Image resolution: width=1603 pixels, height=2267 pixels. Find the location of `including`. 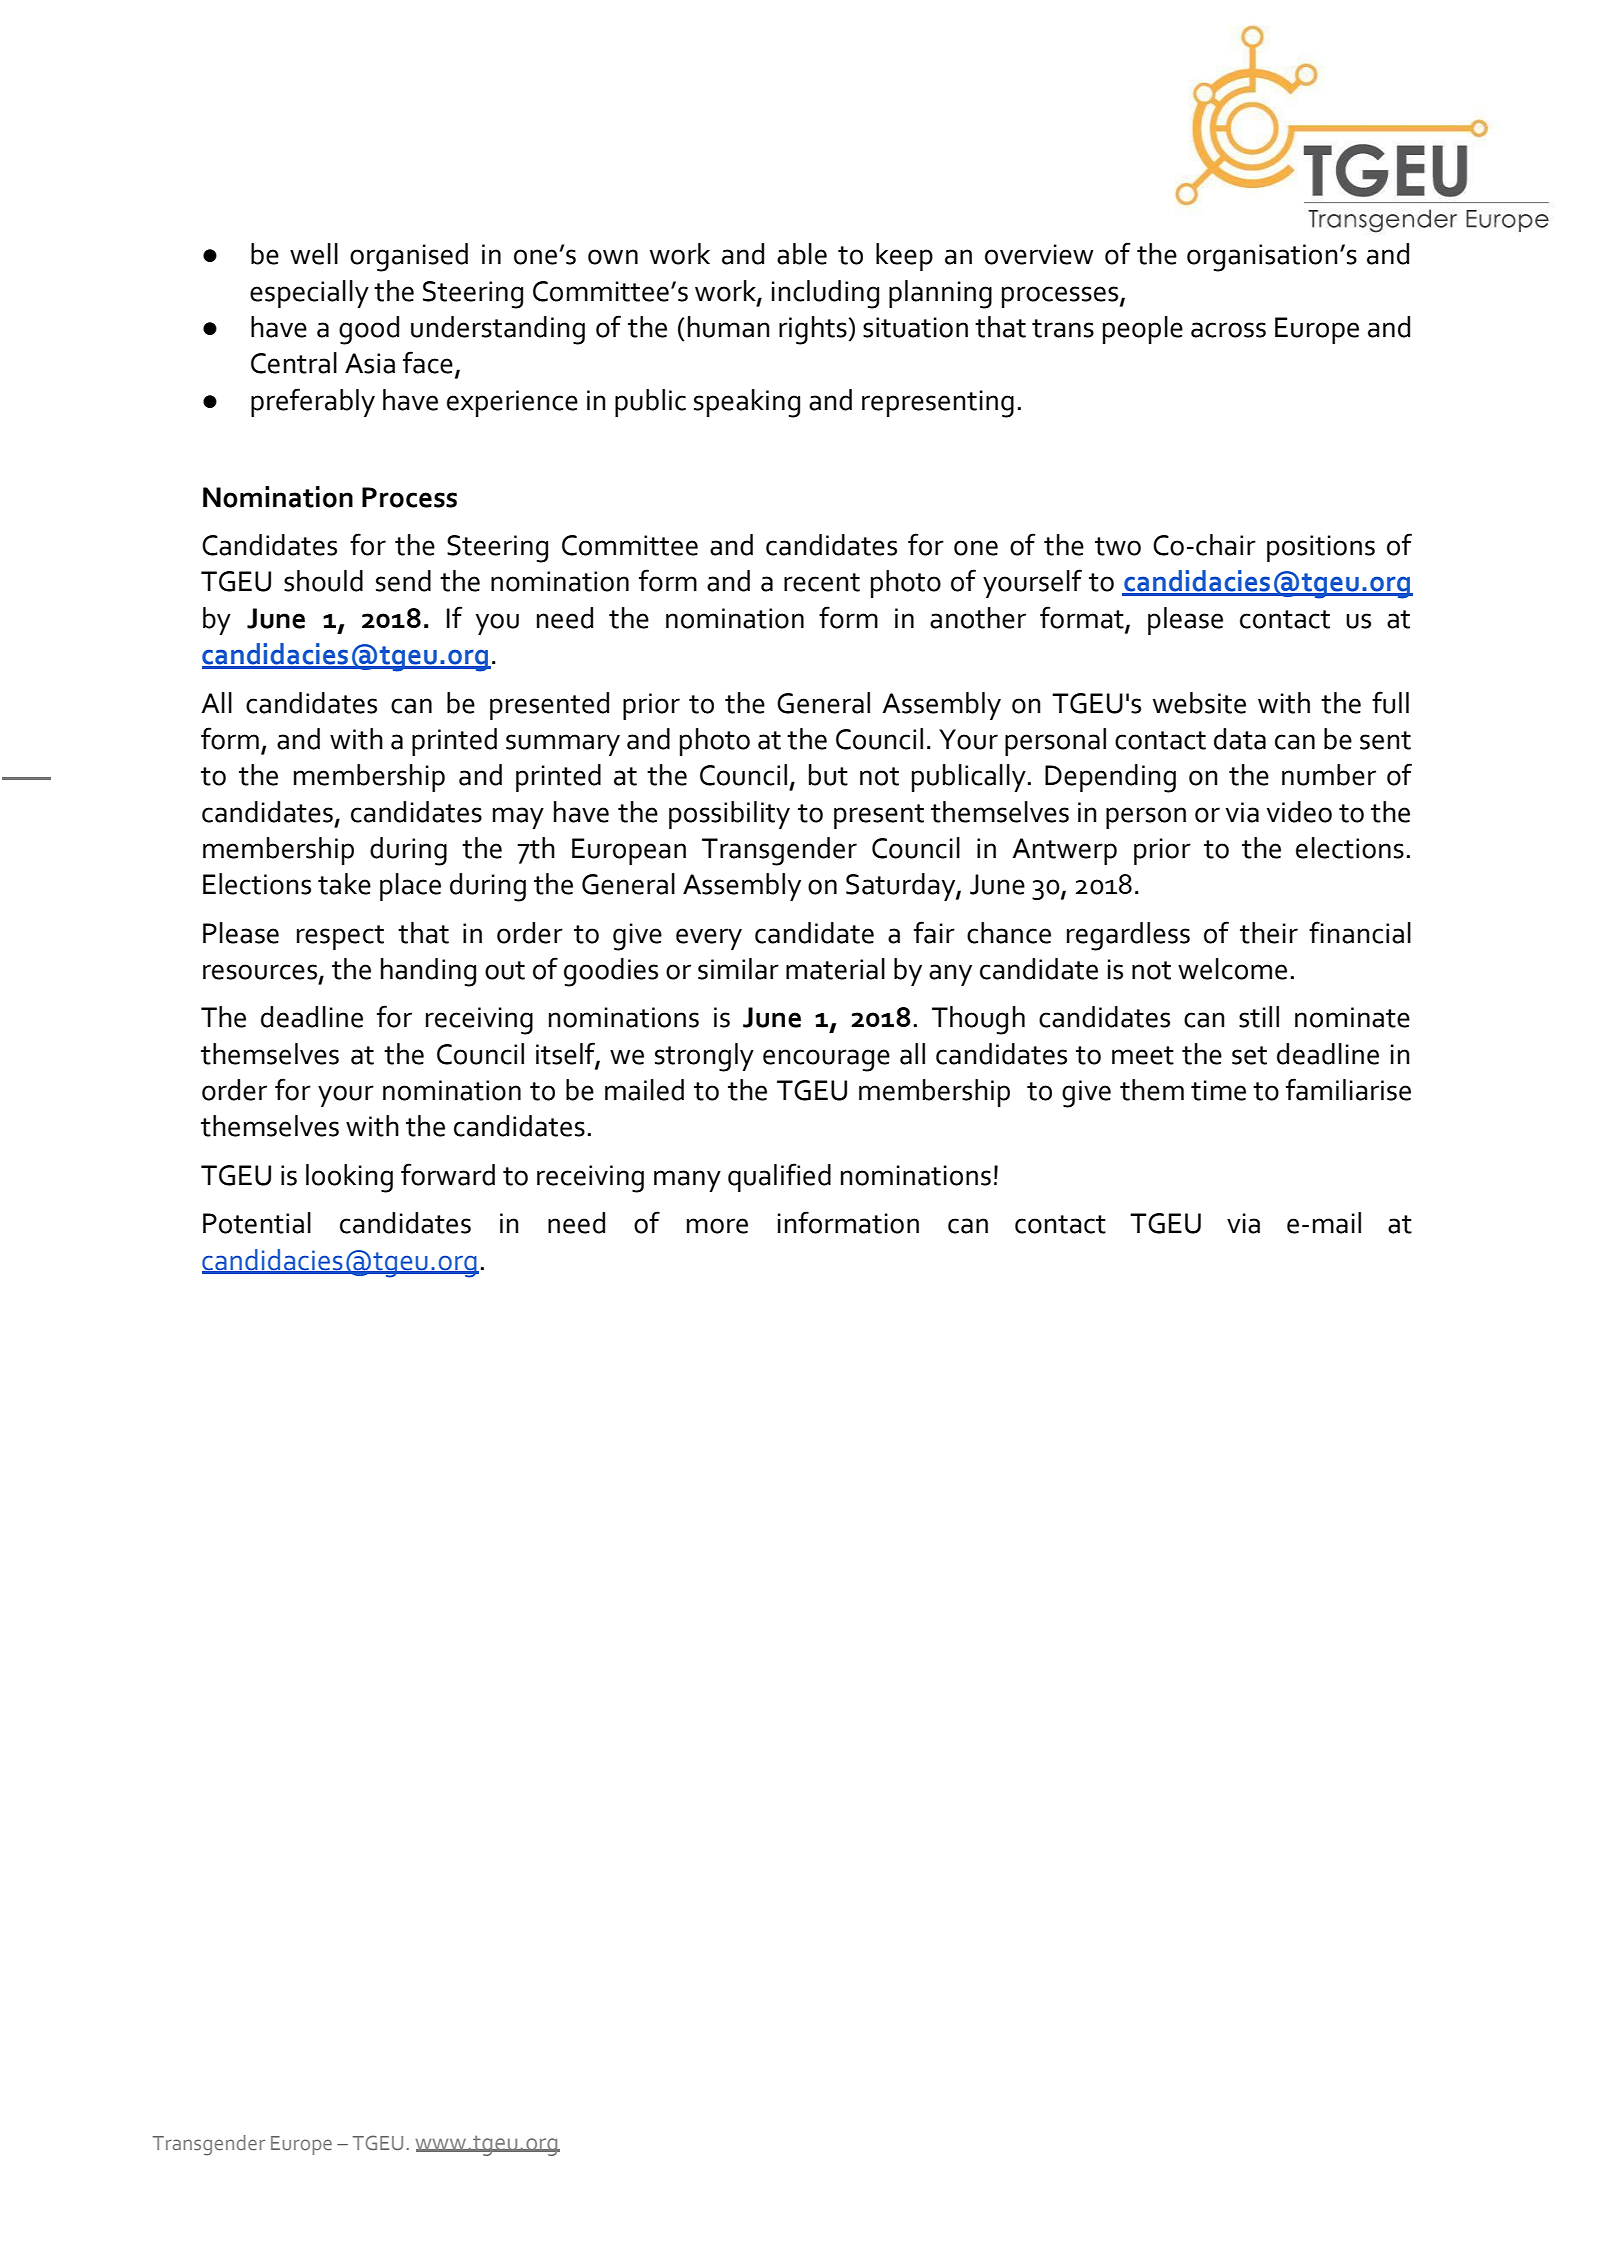

including is located at coordinates (825, 294).
